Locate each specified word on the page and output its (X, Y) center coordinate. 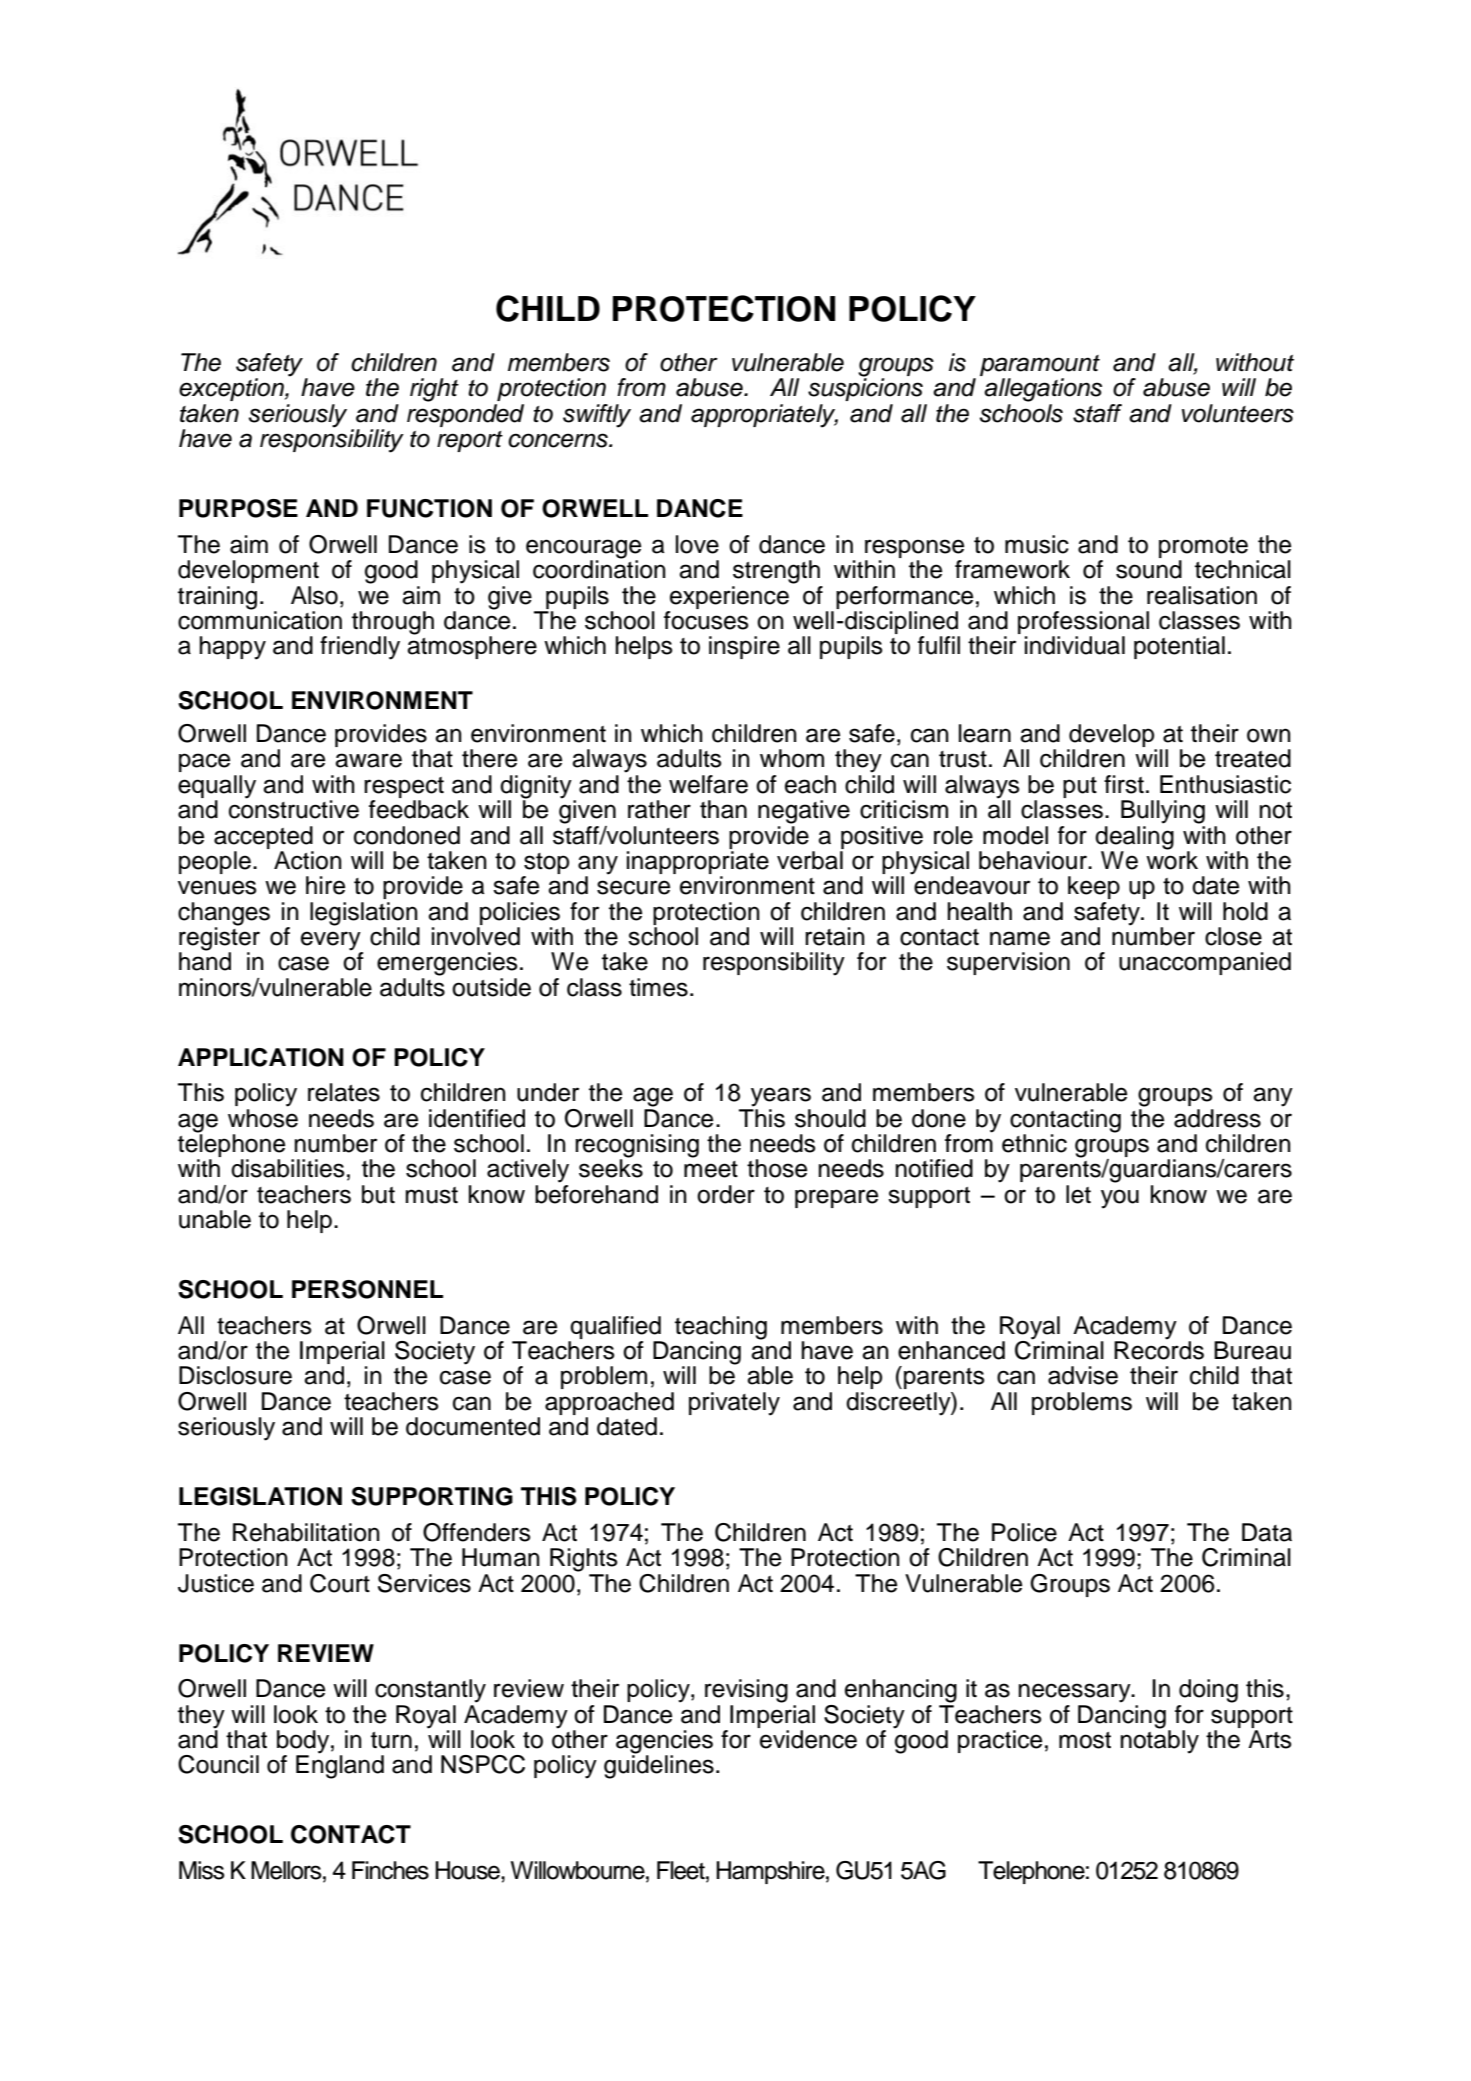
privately (734, 1404)
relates (344, 1092)
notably (1159, 1741)
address (1217, 1118)
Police (1024, 1532)
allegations (1043, 390)
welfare (708, 784)
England (340, 1766)
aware (368, 760)
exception (232, 389)
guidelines (659, 1766)
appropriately (764, 416)
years (781, 1097)
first (1124, 784)
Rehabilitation (306, 1532)
